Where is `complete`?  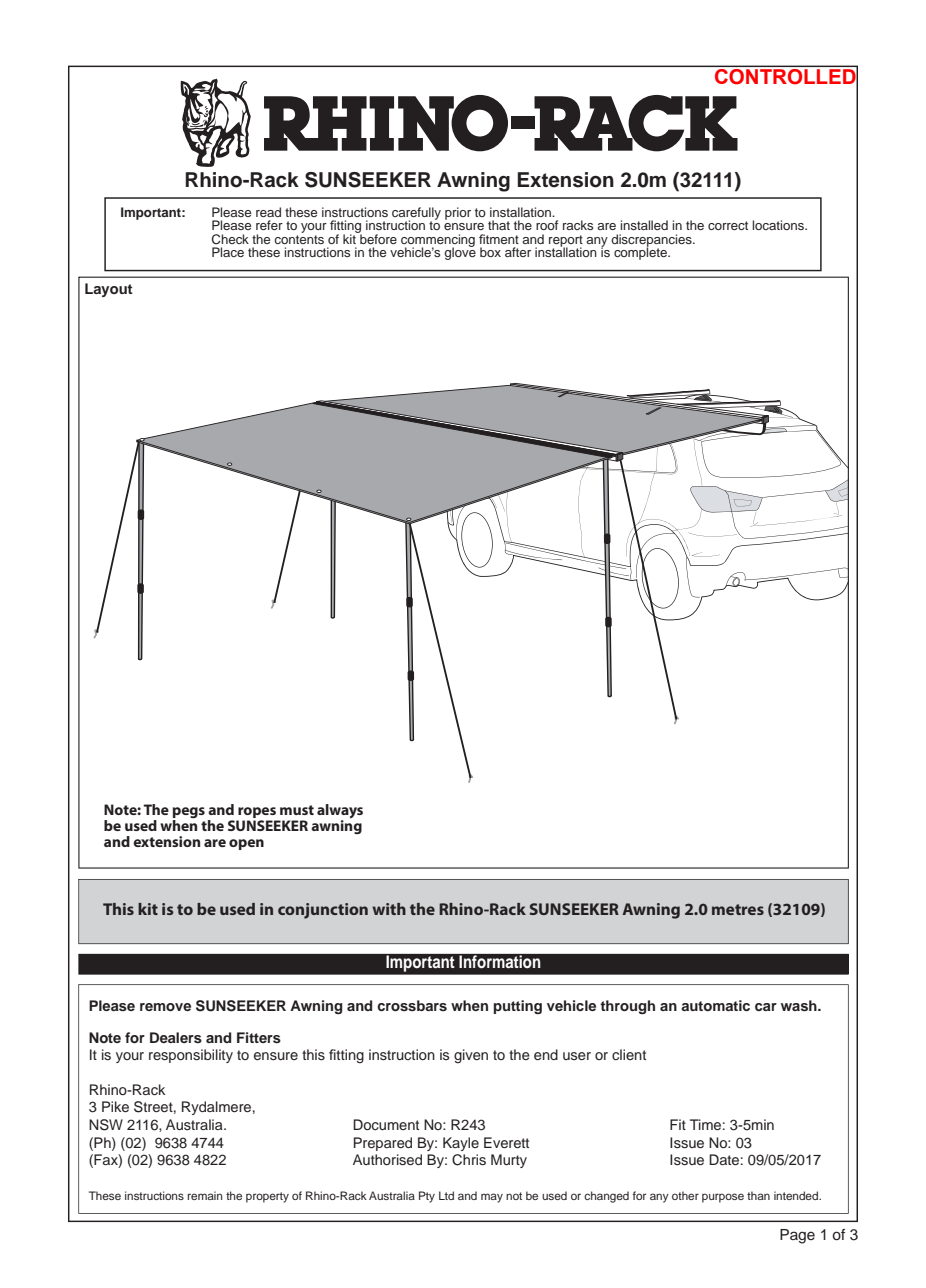
complete is located at coordinates (642, 252).
